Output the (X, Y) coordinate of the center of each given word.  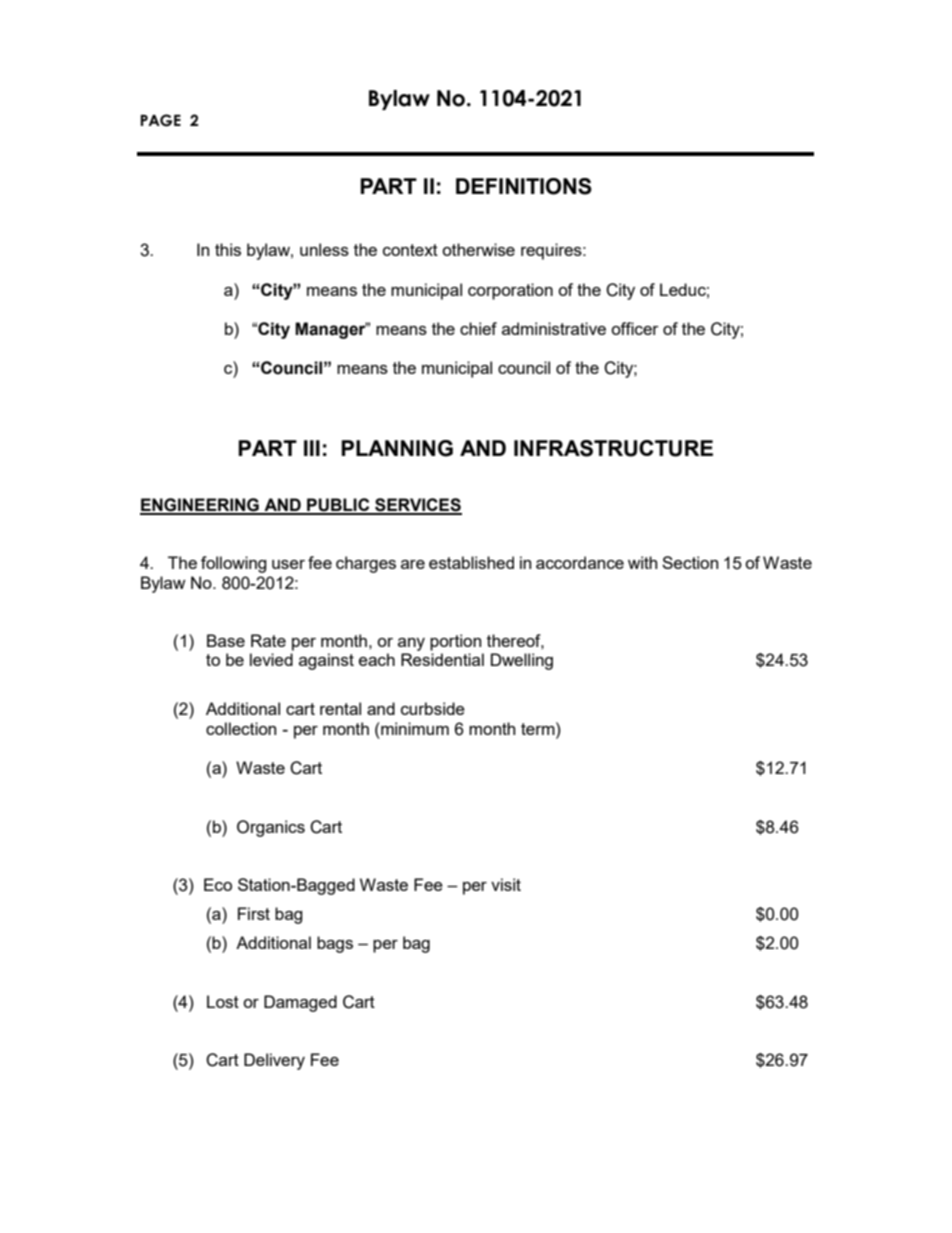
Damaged (300, 1003)
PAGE (160, 120)
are (413, 564)
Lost (223, 1001)
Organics (271, 828)
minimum (414, 728)
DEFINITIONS (524, 186)
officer (635, 328)
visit (506, 884)
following (234, 564)
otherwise (478, 249)
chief (478, 328)
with (642, 562)
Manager (331, 330)
